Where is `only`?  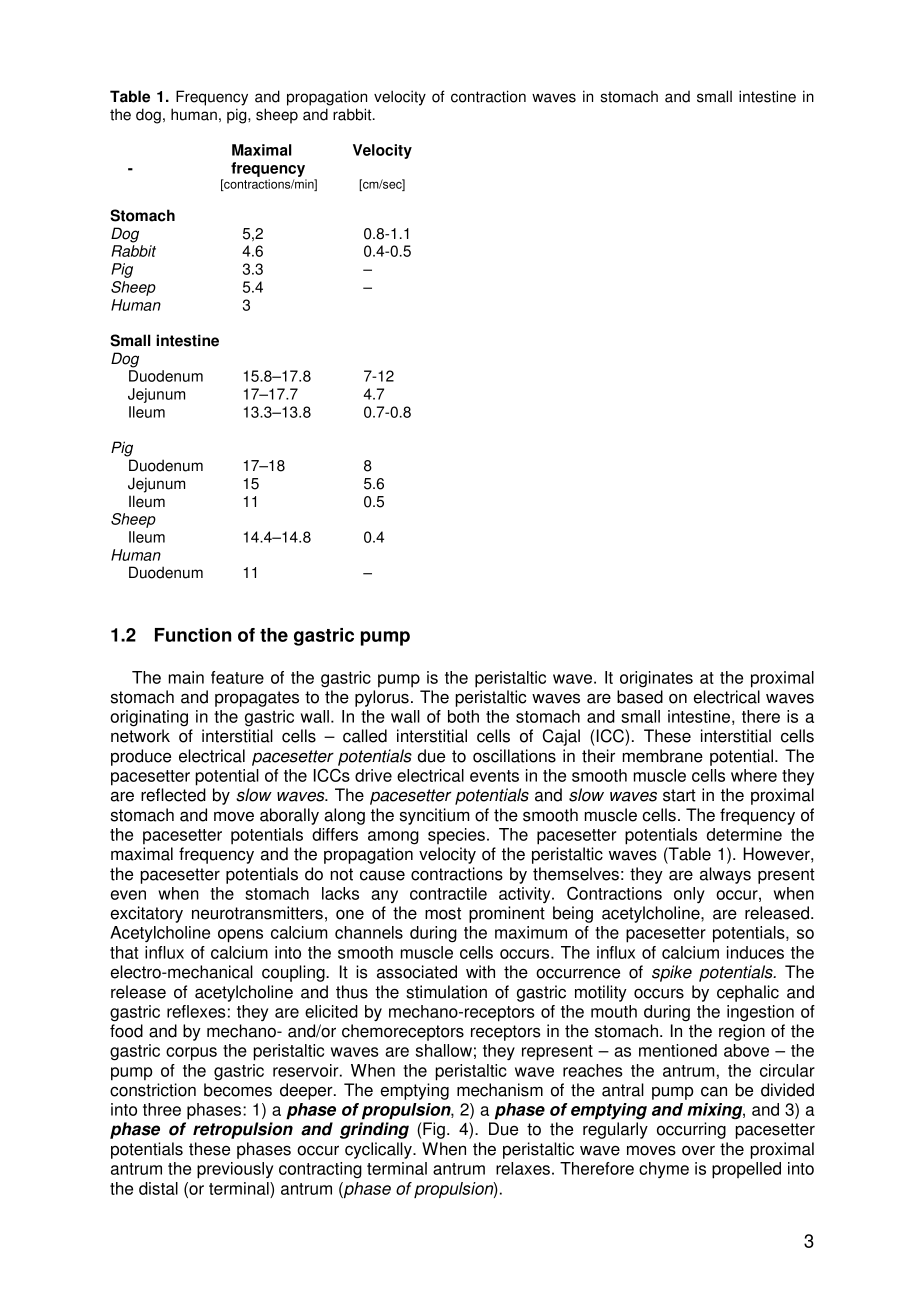 only is located at coordinates (689, 895).
